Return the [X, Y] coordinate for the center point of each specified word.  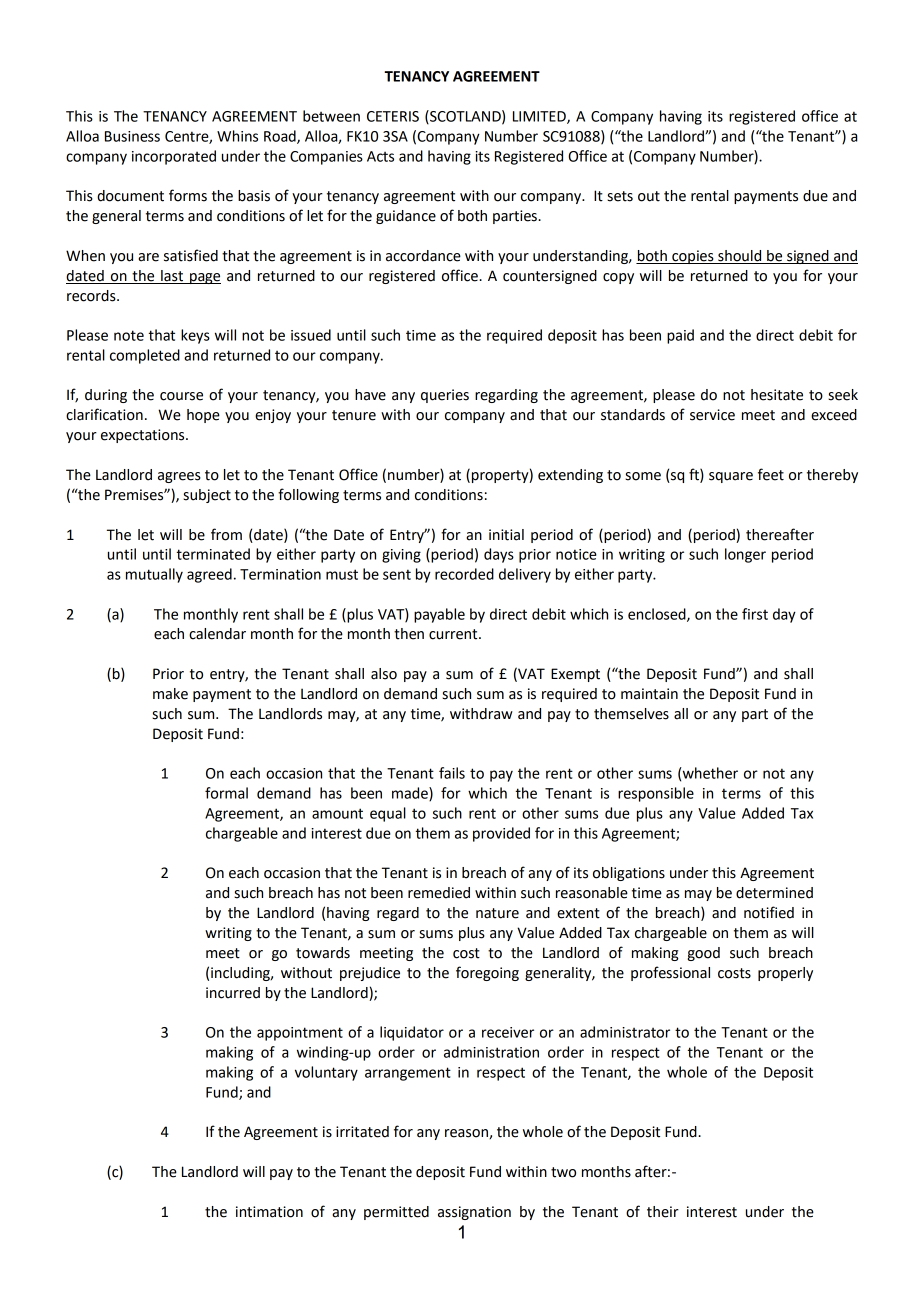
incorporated [174, 157]
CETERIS [393, 116]
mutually [154, 575]
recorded [464, 574]
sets [620, 196]
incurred [233, 993]
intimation [269, 1212]
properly [785, 974]
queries [445, 396]
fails [452, 773]
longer [745, 555]
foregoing [487, 973]
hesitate [777, 395]
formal [226, 793]
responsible [656, 794]
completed [145, 356]
